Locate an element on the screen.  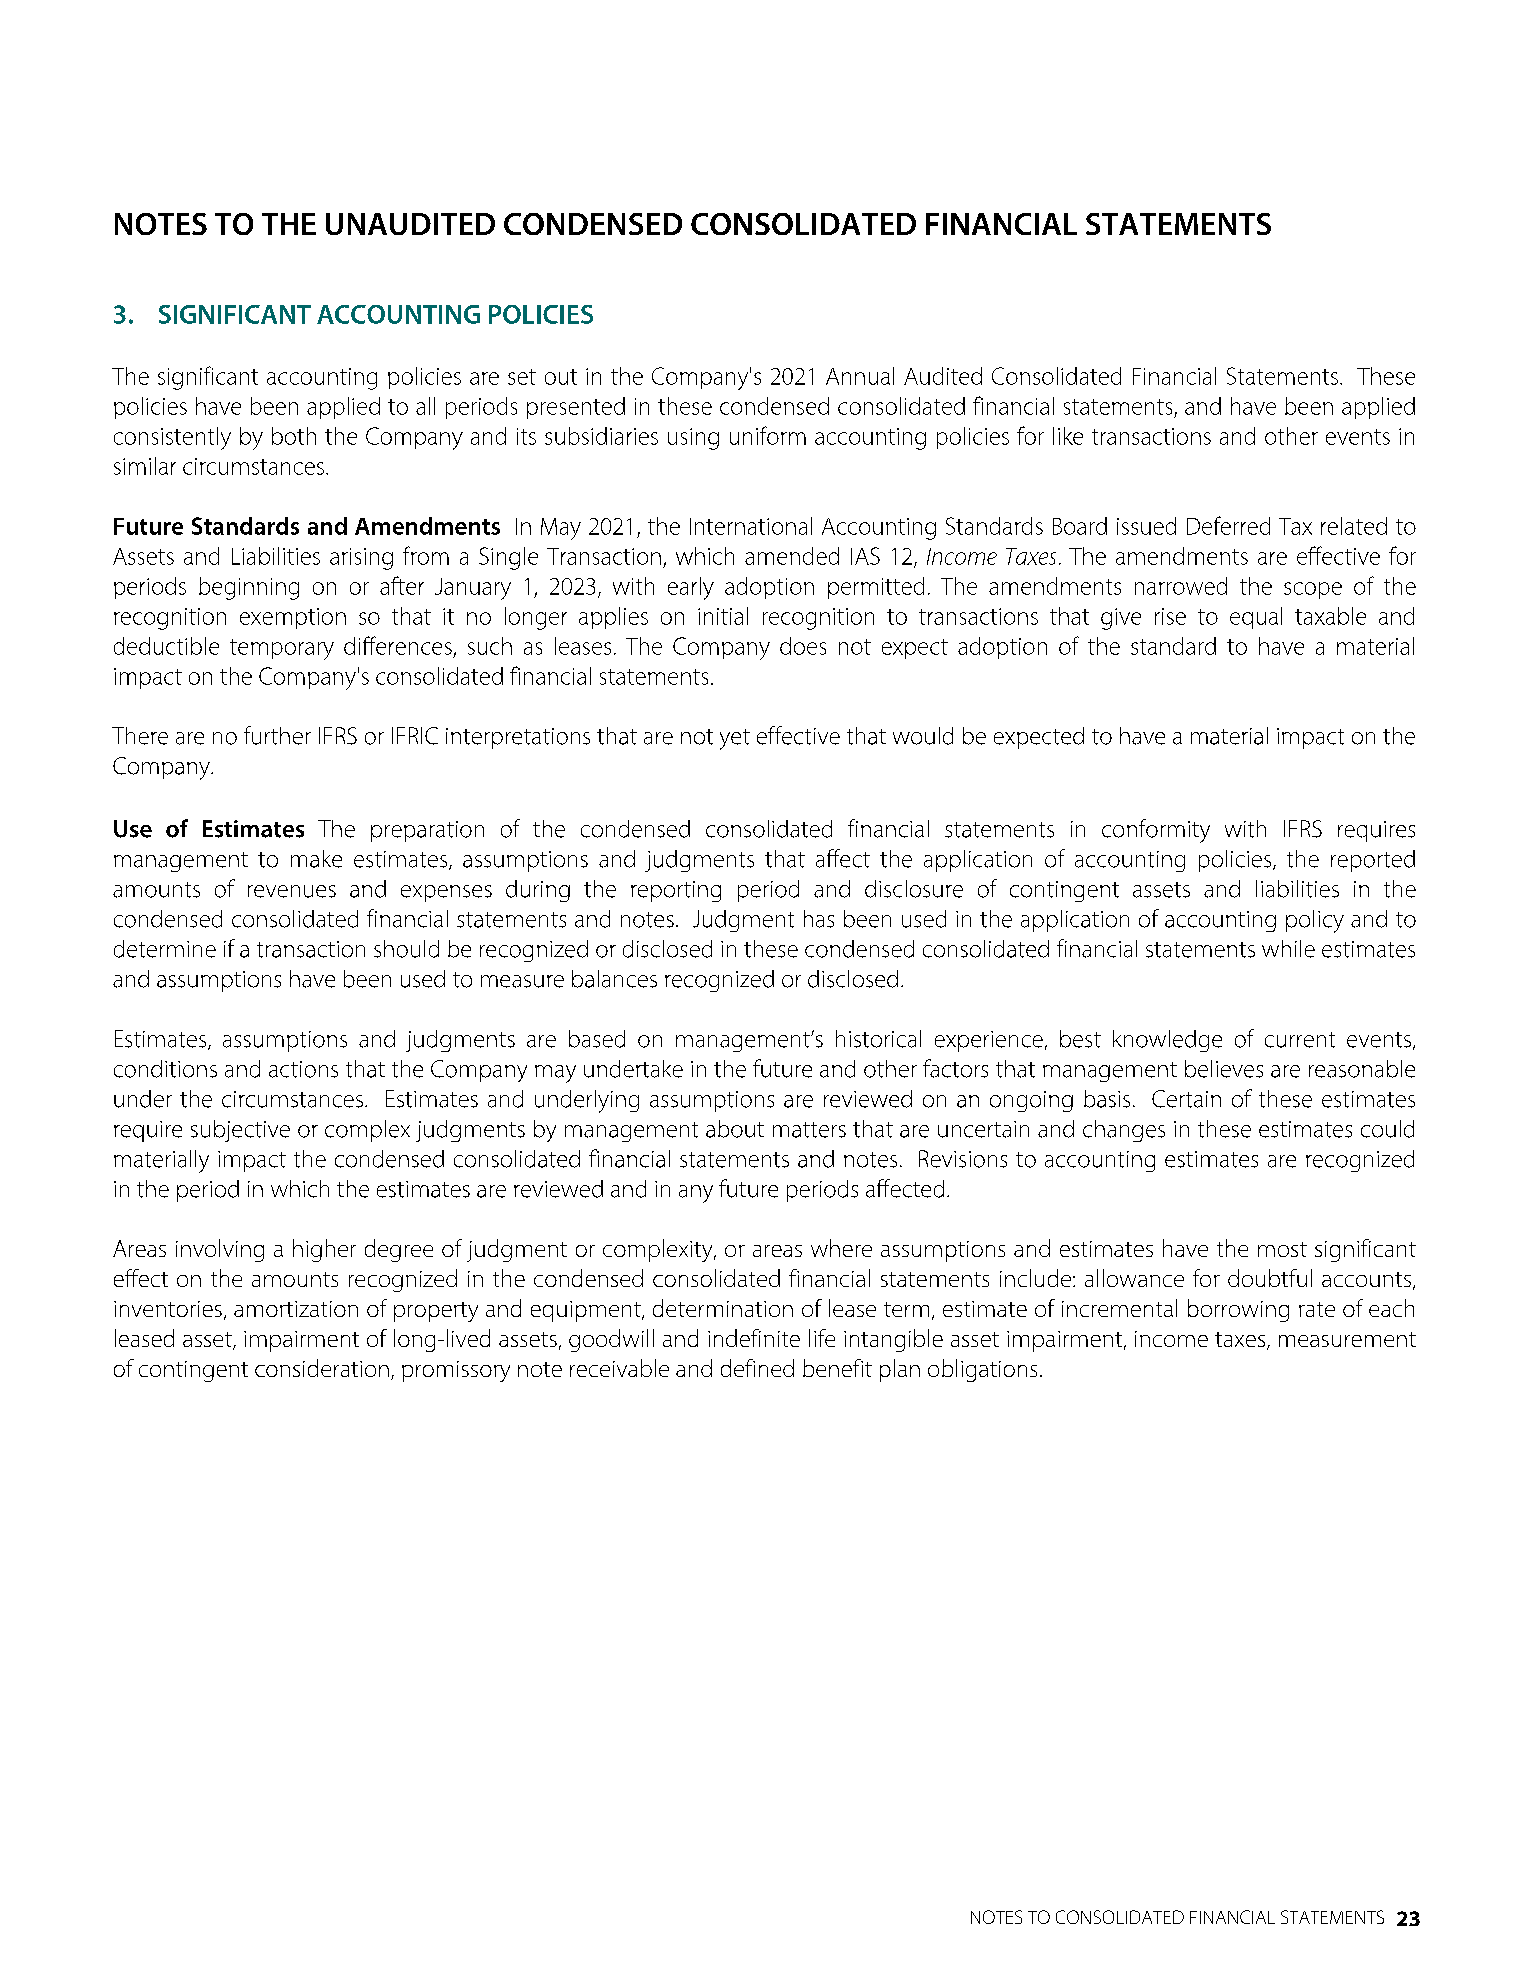
indefinite is located at coordinates (754, 1338).
